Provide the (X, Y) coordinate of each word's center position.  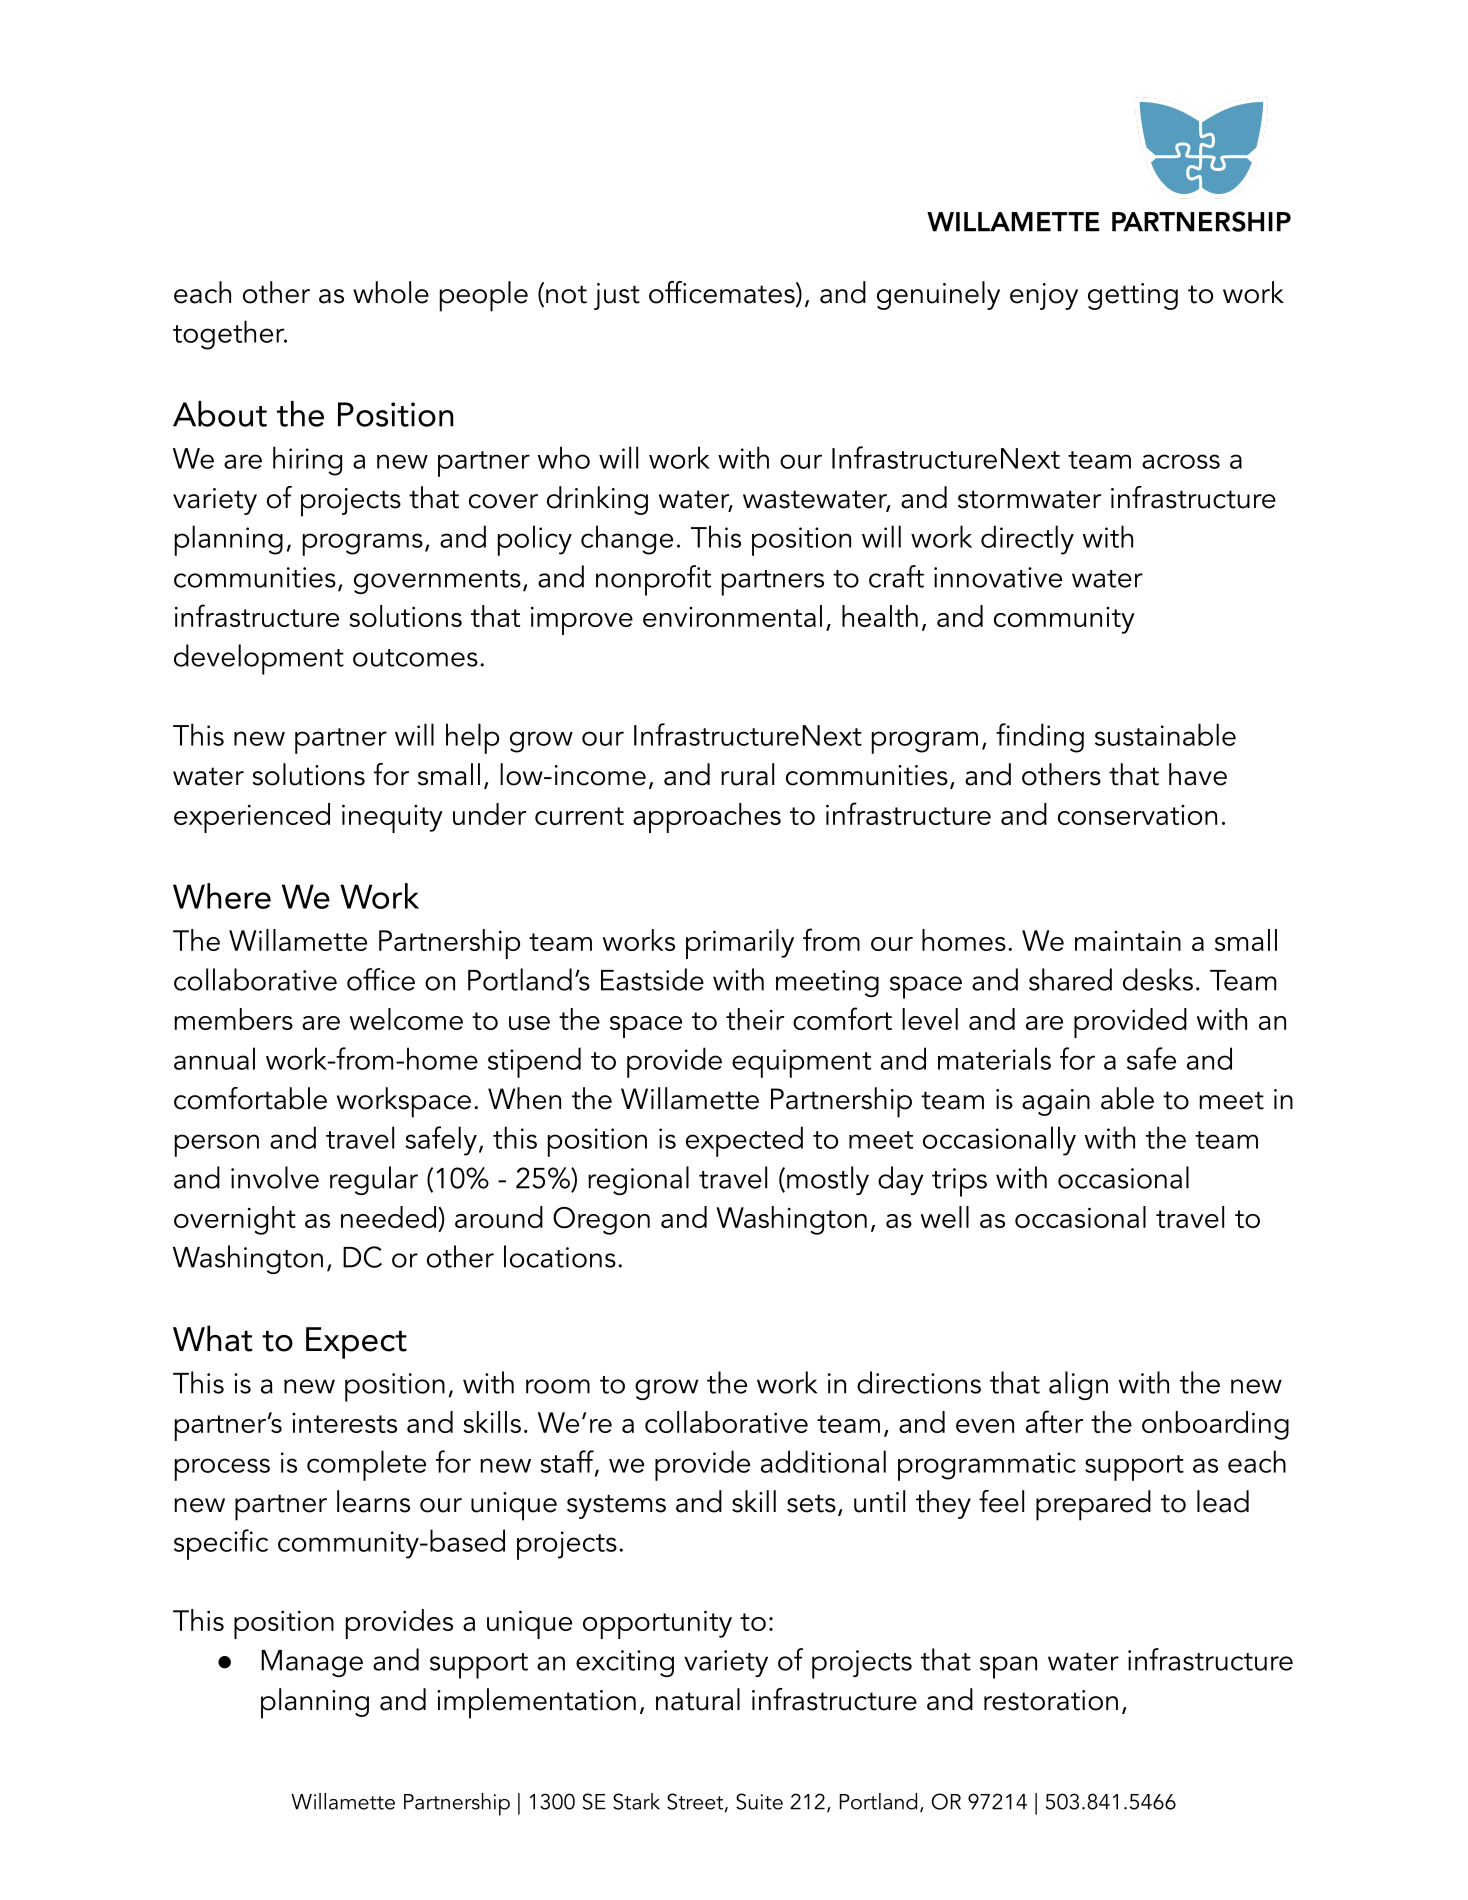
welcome (406, 1019)
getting (1133, 296)
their (755, 1019)
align (1078, 1385)
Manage (312, 1663)
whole (391, 292)
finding (1040, 738)
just (617, 296)
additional (823, 1461)
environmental (732, 616)
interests (344, 1423)
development (259, 659)
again (1056, 1102)
